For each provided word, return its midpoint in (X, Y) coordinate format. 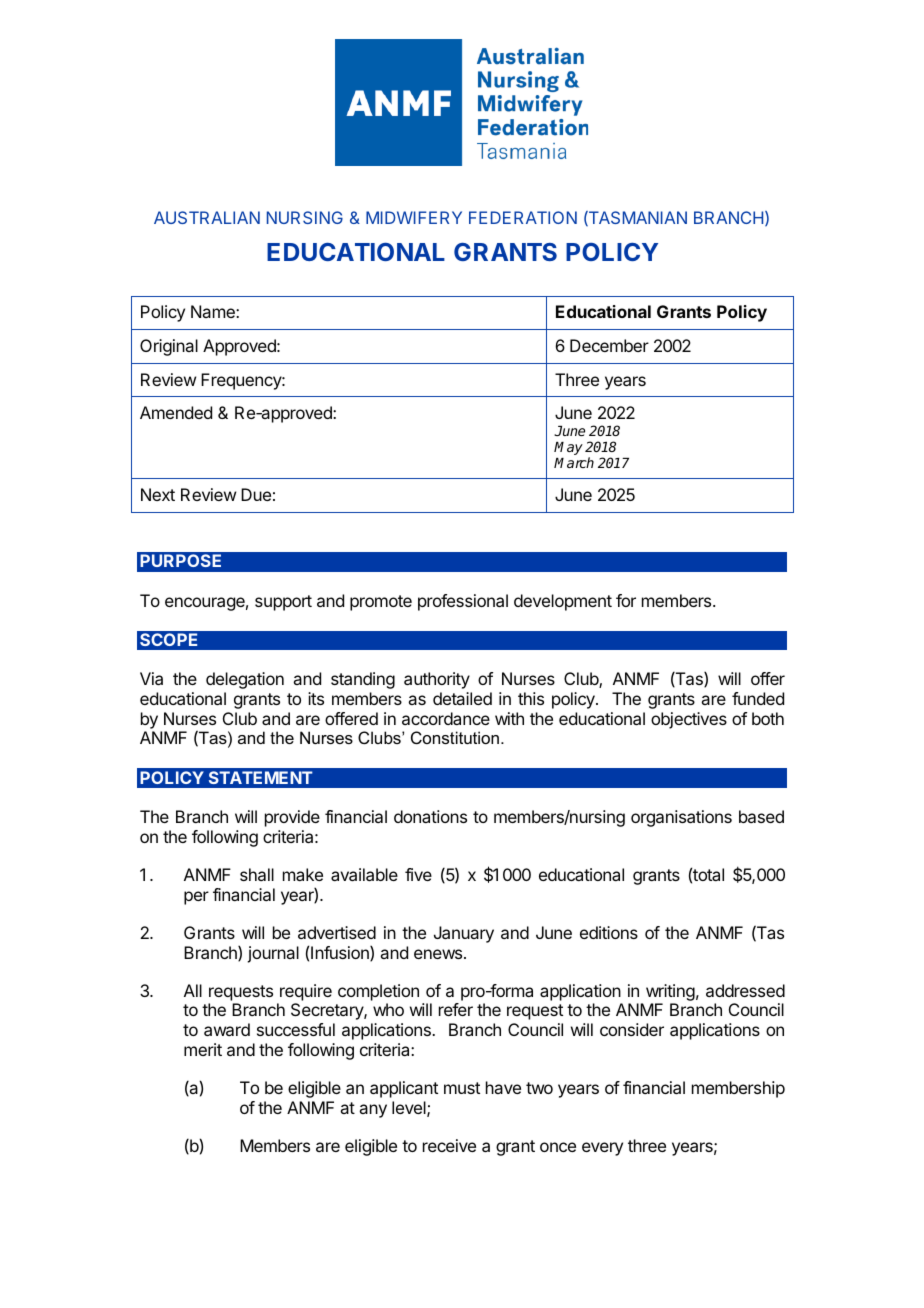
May (568, 448)
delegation (245, 680)
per (196, 898)
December (609, 345)
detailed (462, 698)
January (464, 934)
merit (203, 1049)
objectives (689, 720)
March (574, 462)
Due (256, 494)
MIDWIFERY (414, 217)
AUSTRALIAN (207, 217)
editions (609, 932)
